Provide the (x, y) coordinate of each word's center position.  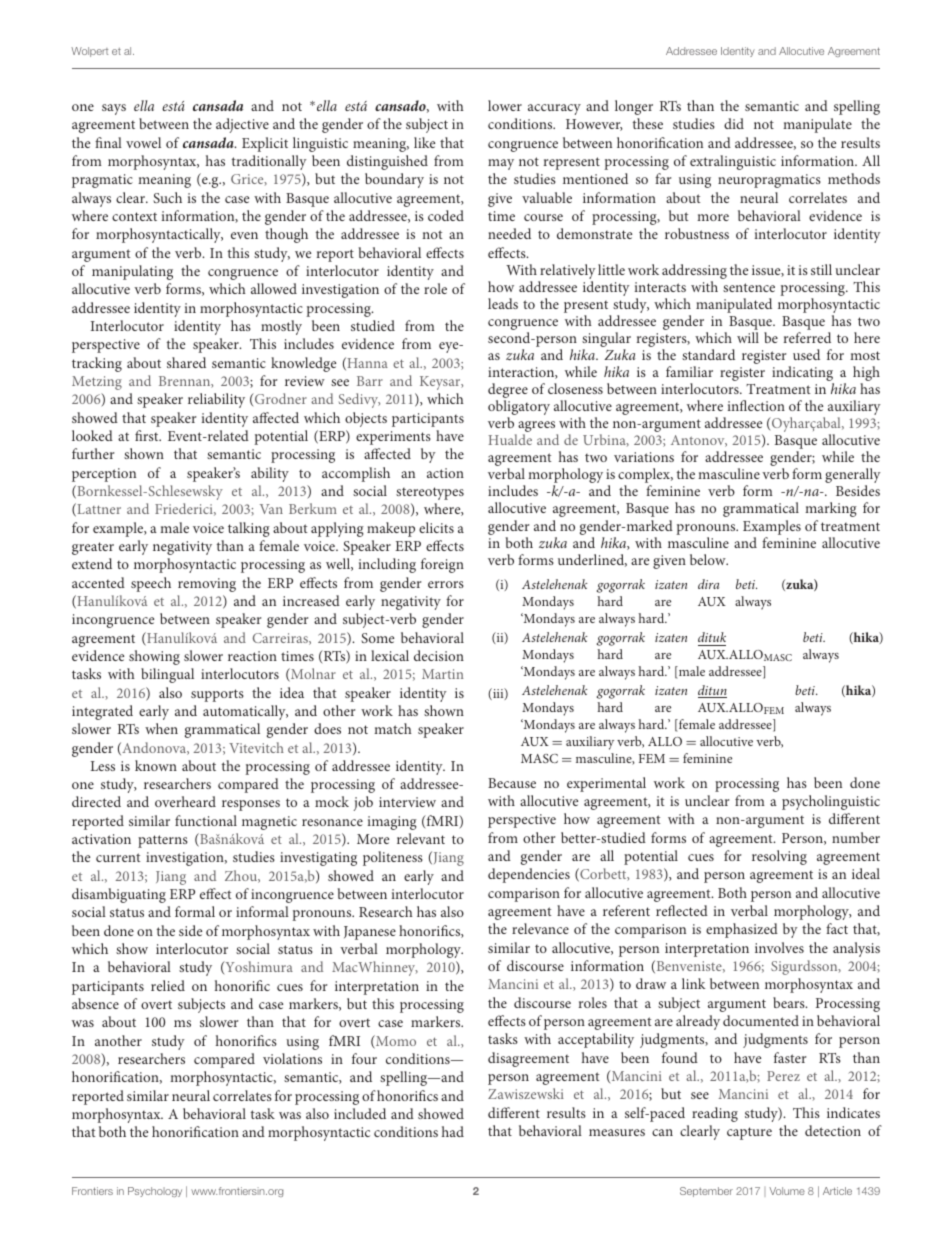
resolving (779, 857)
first (148, 435)
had (453, 1131)
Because (512, 783)
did (734, 123)
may (501, 164)
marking (831, 509)
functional (206, 820)
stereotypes (430, 493)
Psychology (155, 1192)
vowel (143, 142)
